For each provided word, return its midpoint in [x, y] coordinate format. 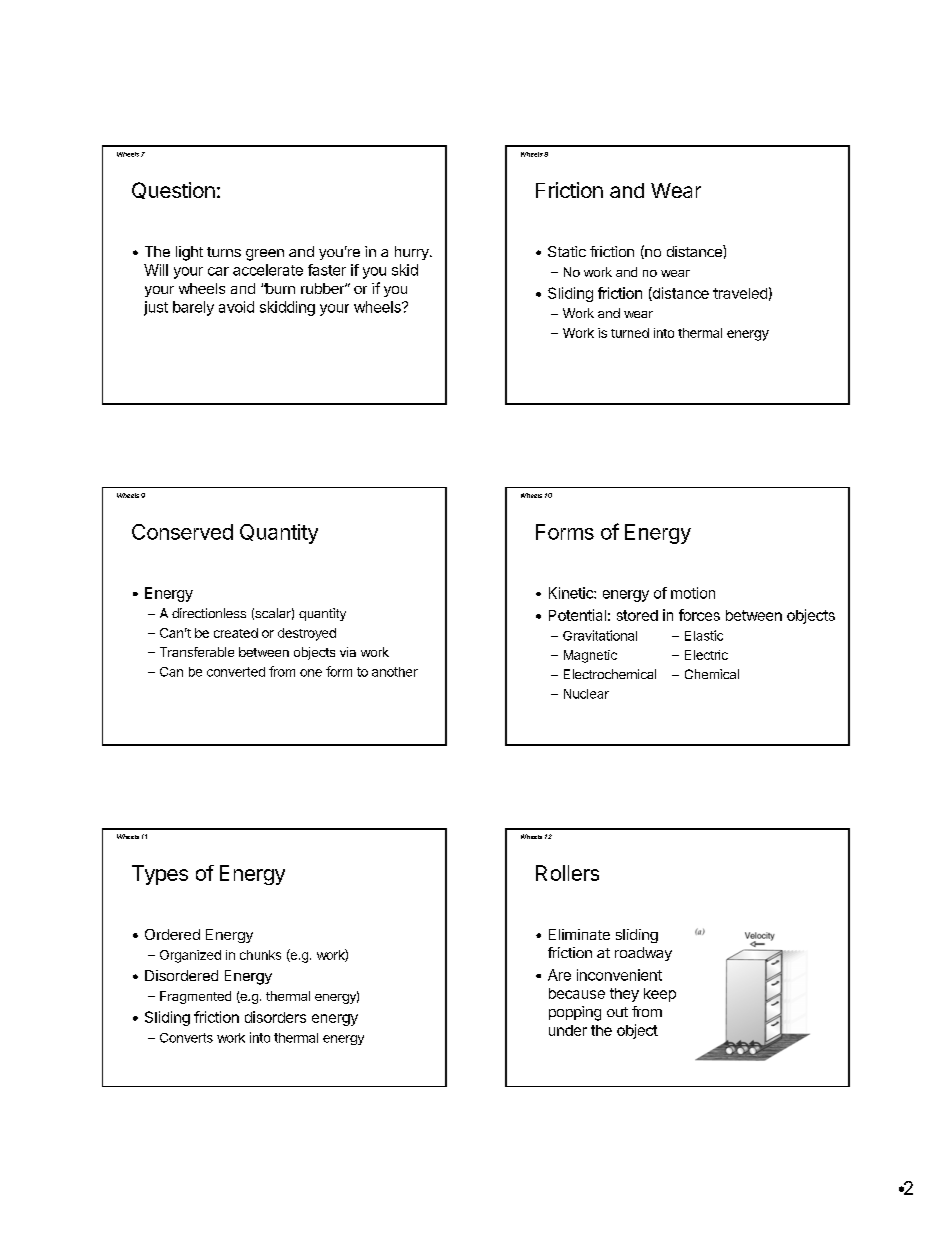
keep [660, 995]
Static [567, 251]
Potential [577, 615]
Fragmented [195, 997]
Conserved [182, 532]
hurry [413, 253]
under [568, 1030]
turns [224, 252]
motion [693, 593]
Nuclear [586, 694]
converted [236, 672]
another [395, 672]
